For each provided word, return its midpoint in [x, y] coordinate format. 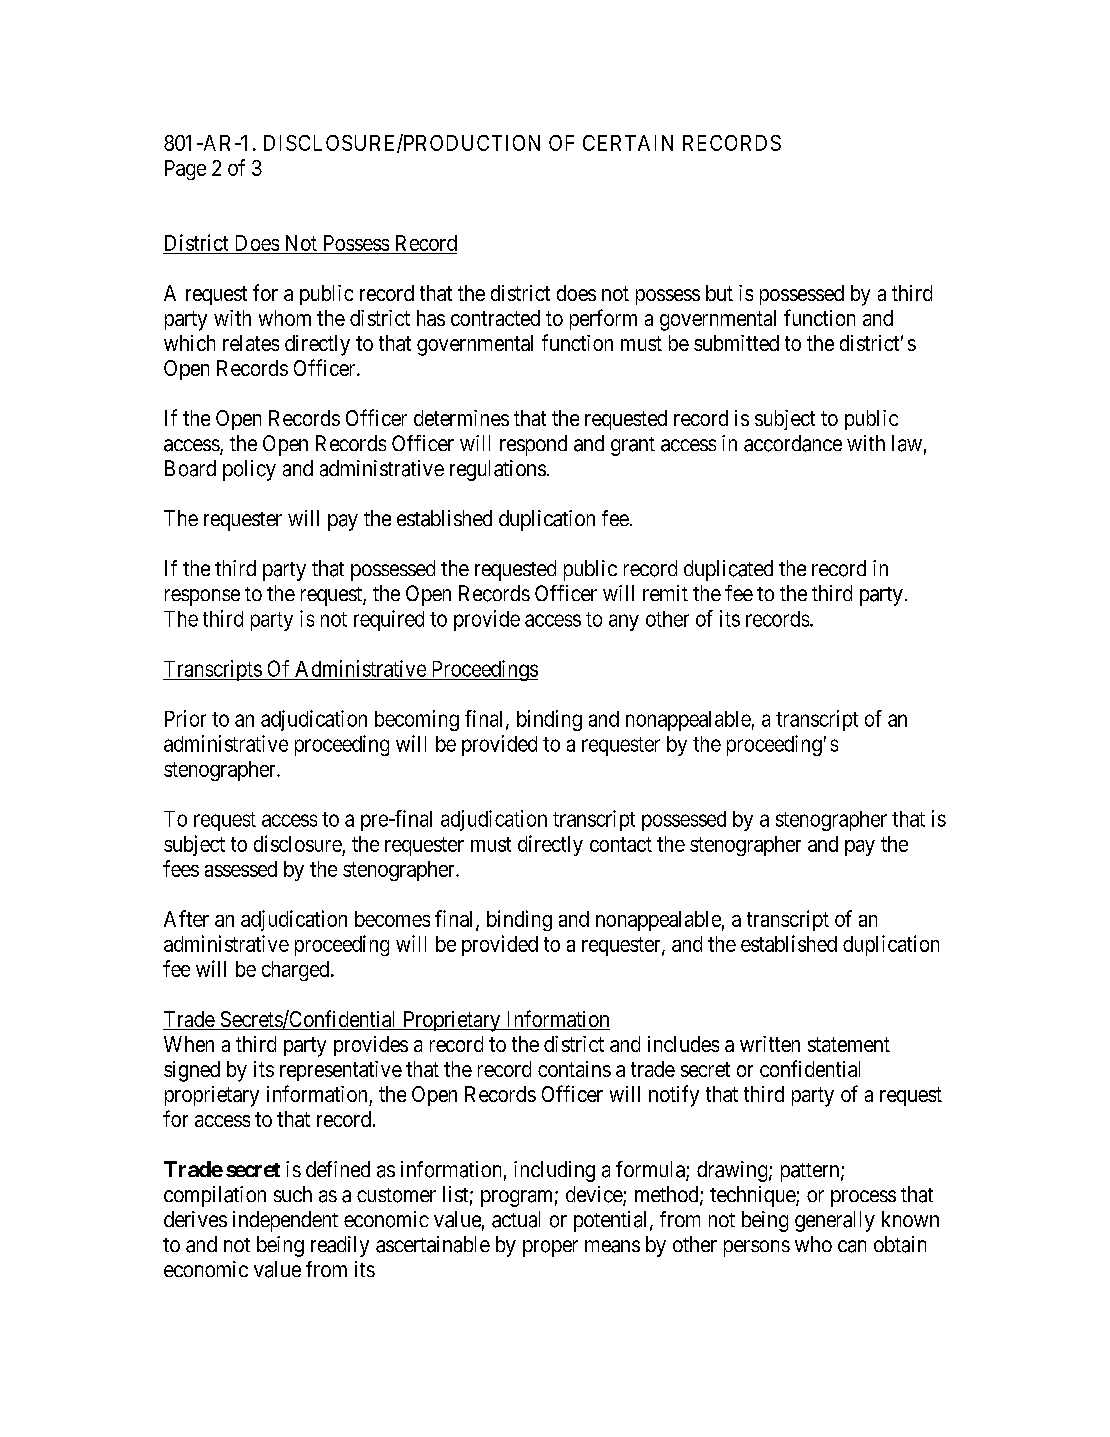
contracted [495, 318]
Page [185, 170]
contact [621, 844]
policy [249, 470]
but [719, 293]
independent [285, 1221]
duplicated [728, 570]
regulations [498, 470]
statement [849, 1044]
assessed [241, 869]
